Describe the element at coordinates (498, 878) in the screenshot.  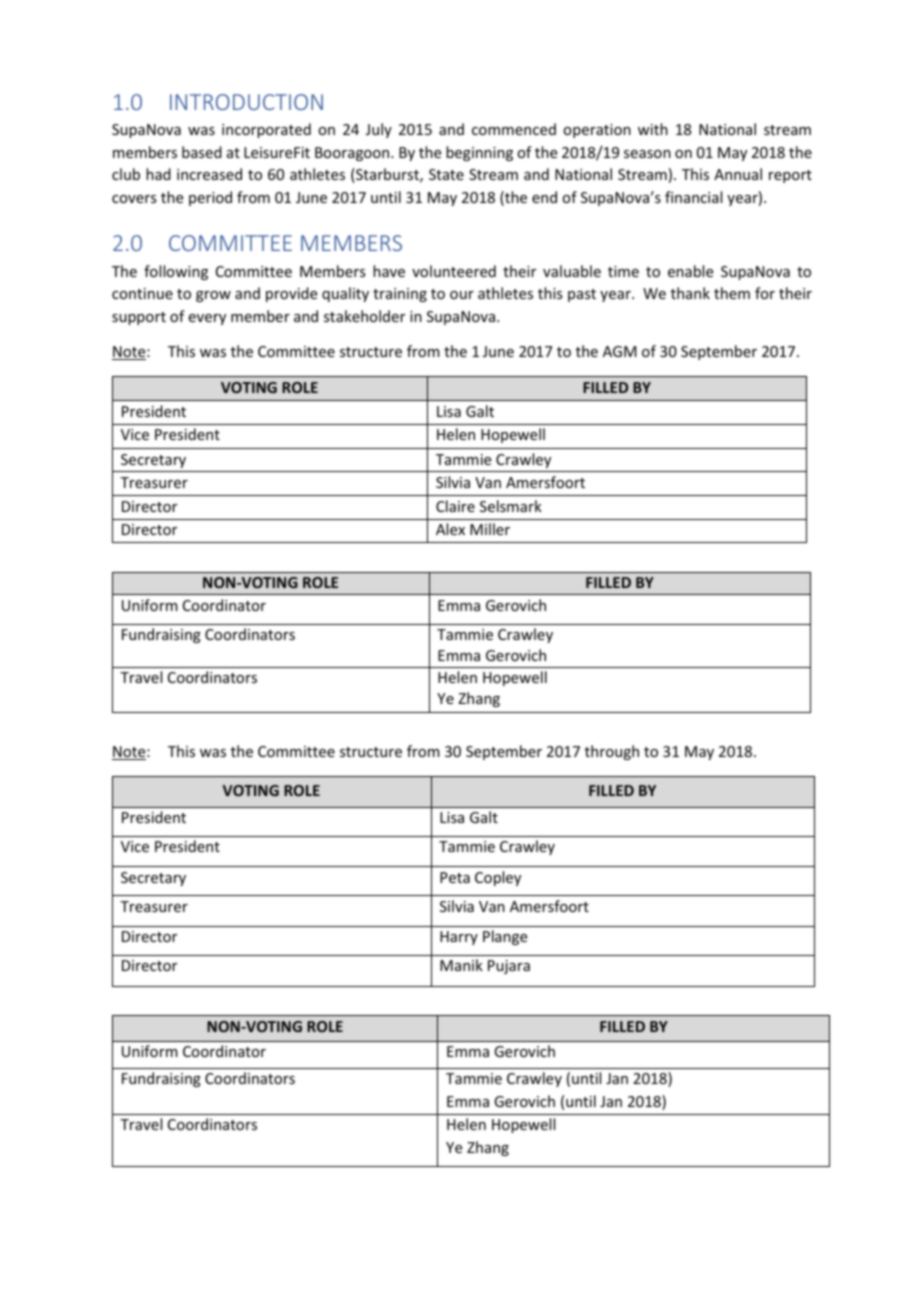
I see `Copley` at that location.
